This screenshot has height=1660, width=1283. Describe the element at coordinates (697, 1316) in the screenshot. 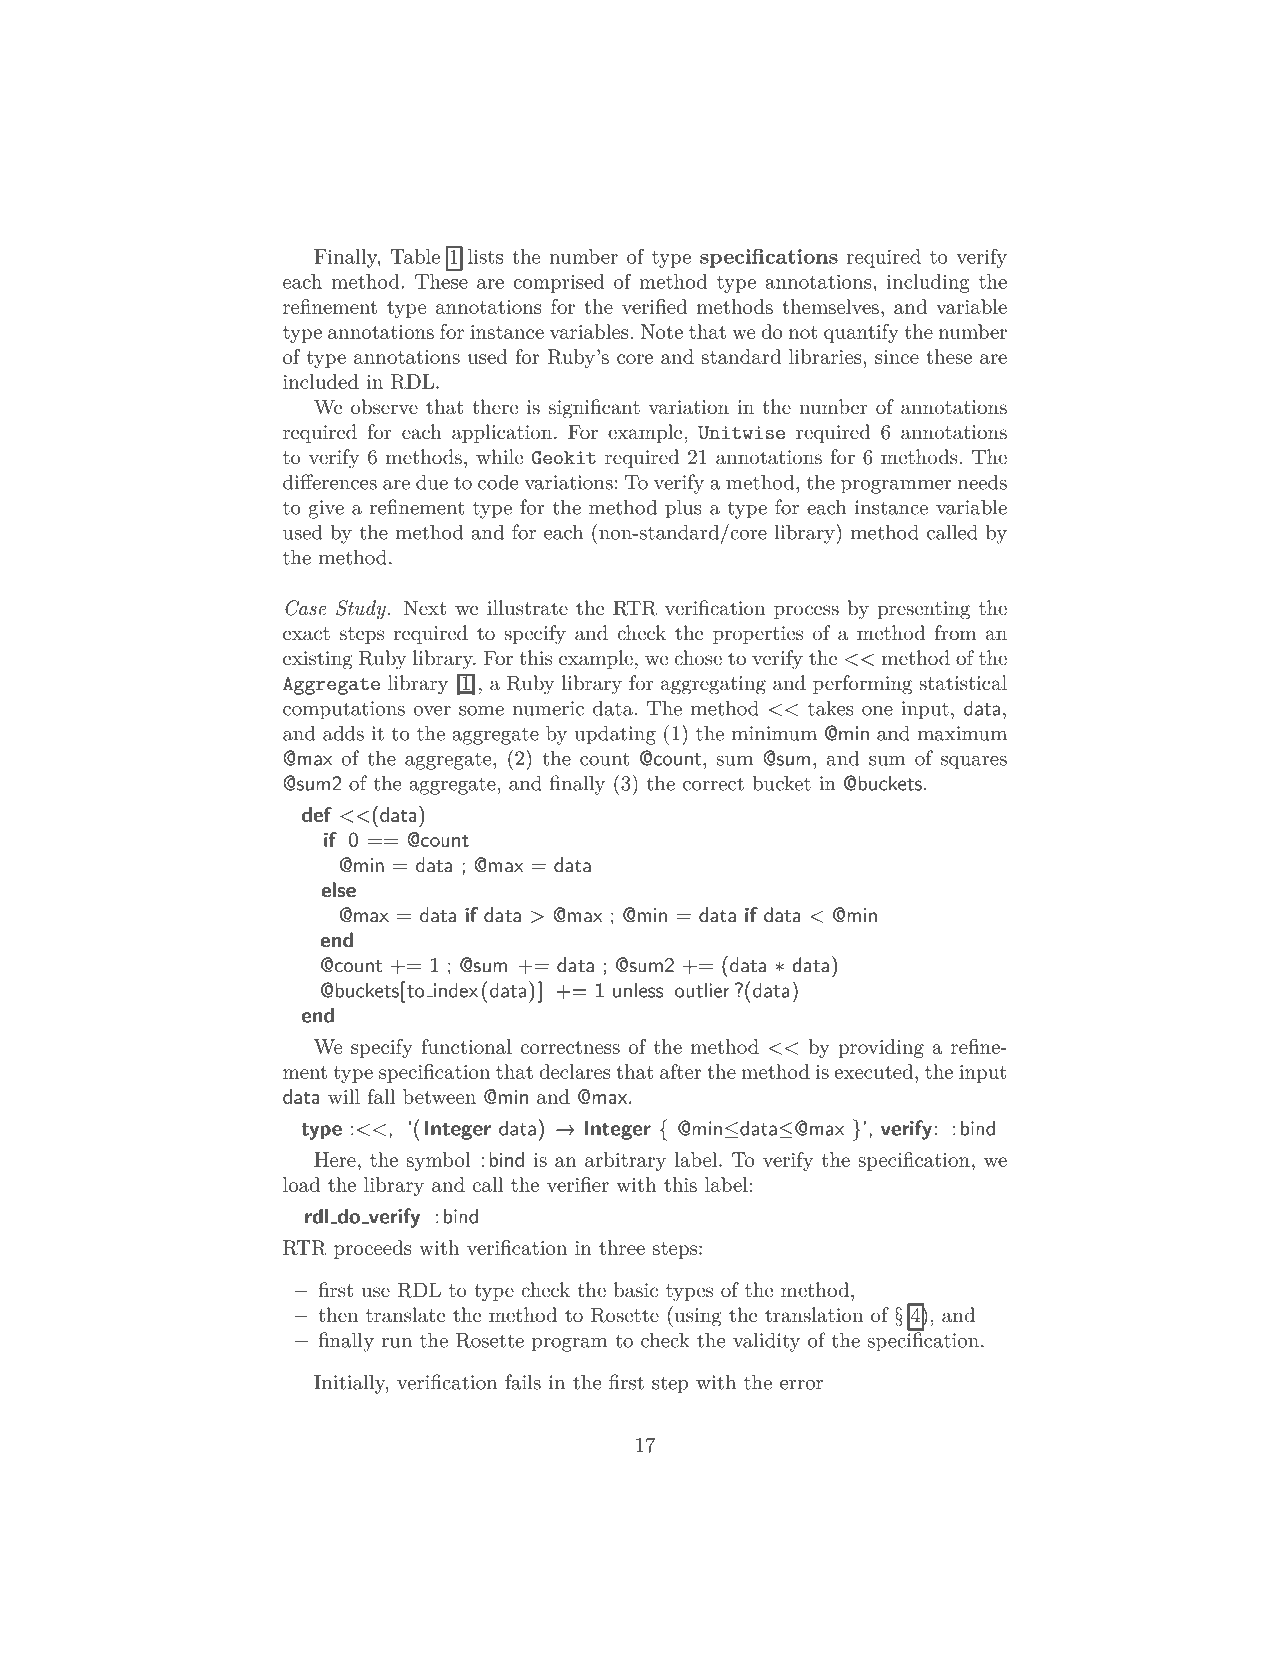

I see `using` at that location.
